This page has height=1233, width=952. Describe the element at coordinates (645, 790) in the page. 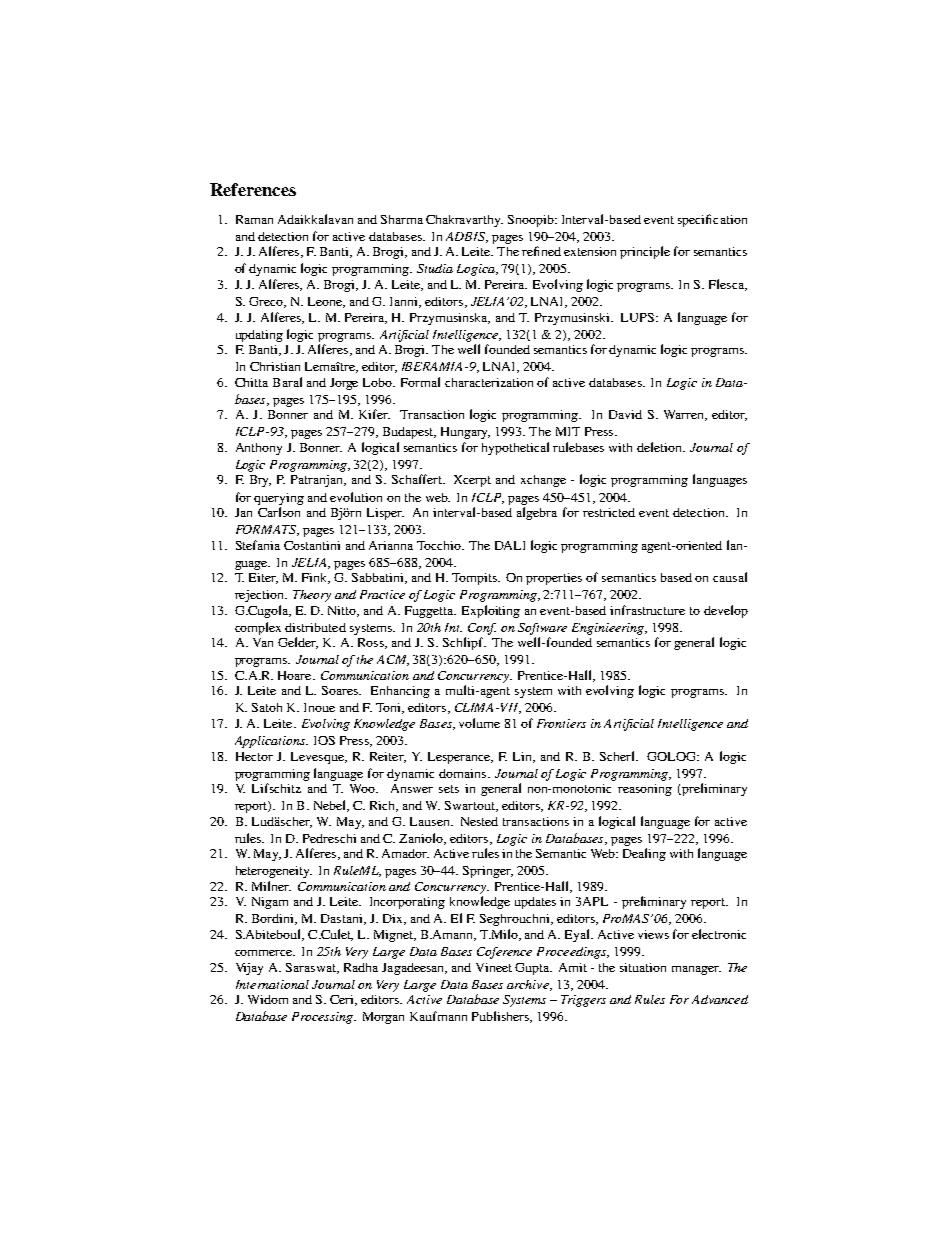

I see `reasoning` at that location.
